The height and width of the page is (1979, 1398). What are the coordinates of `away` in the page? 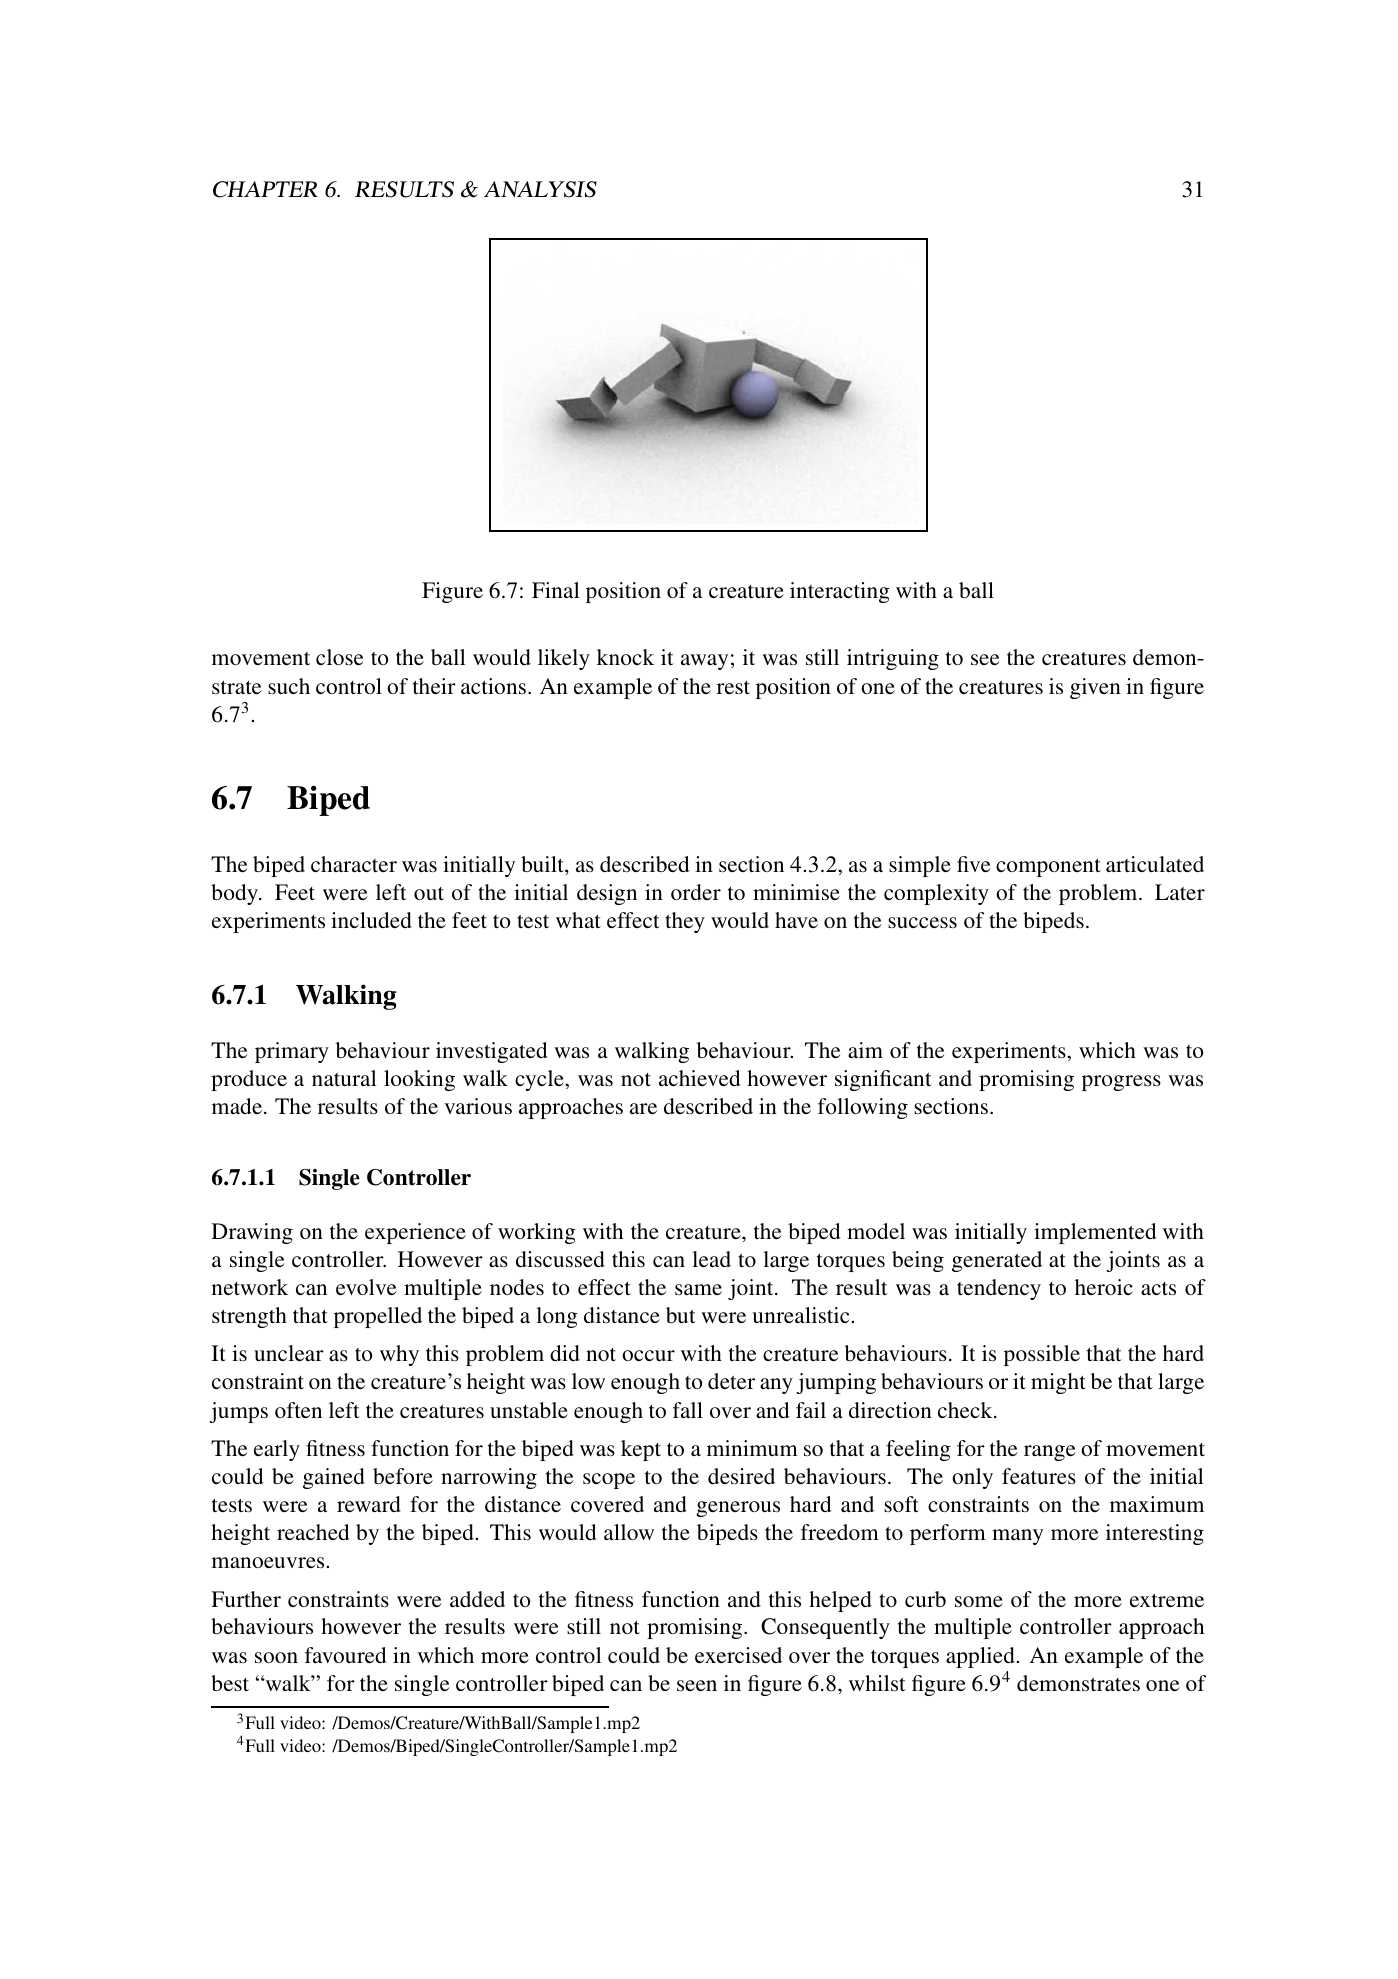 It's located at (704, 662).
